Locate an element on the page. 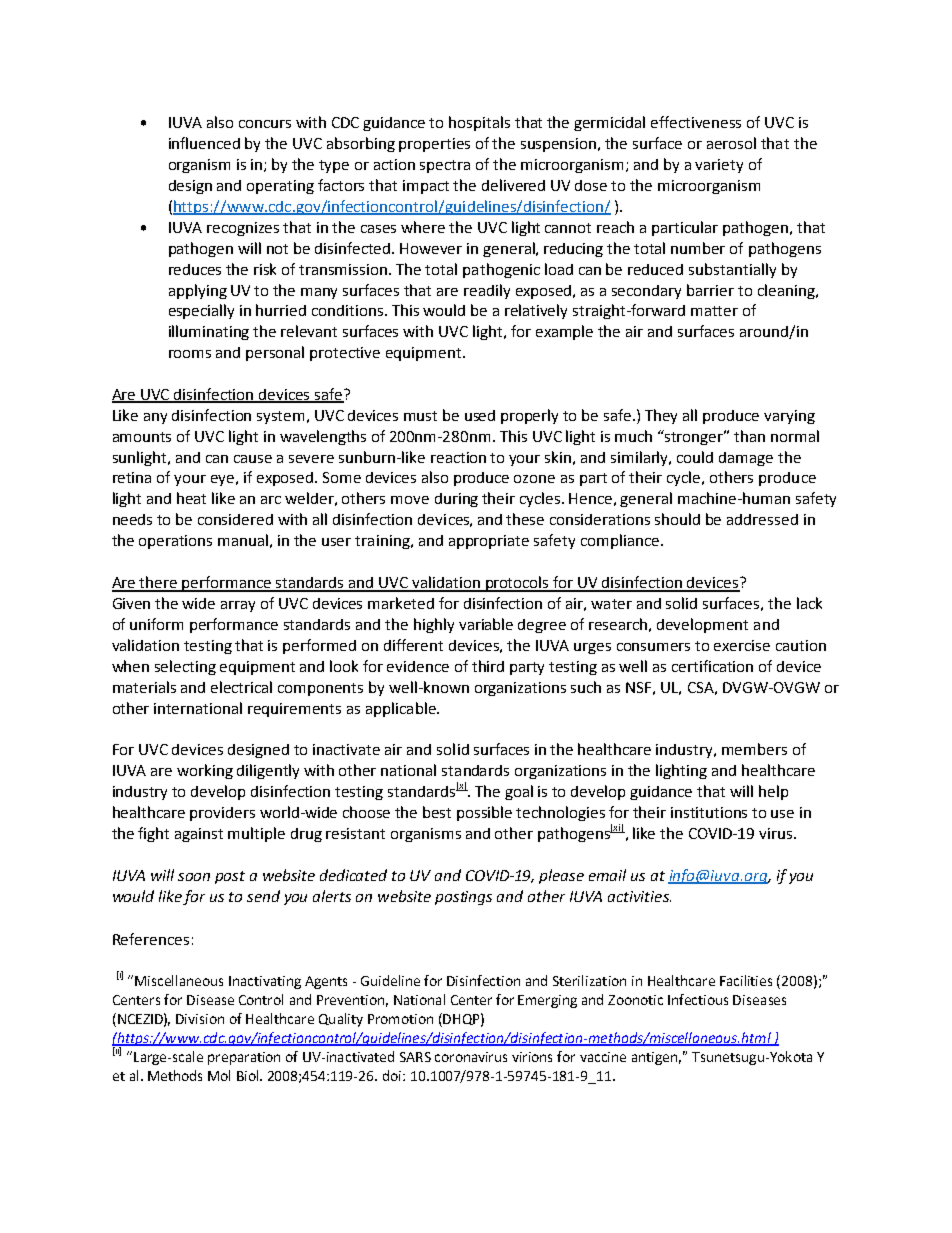 This image has width=952, height=1233. exercise is located at coordinates (742, 645).
